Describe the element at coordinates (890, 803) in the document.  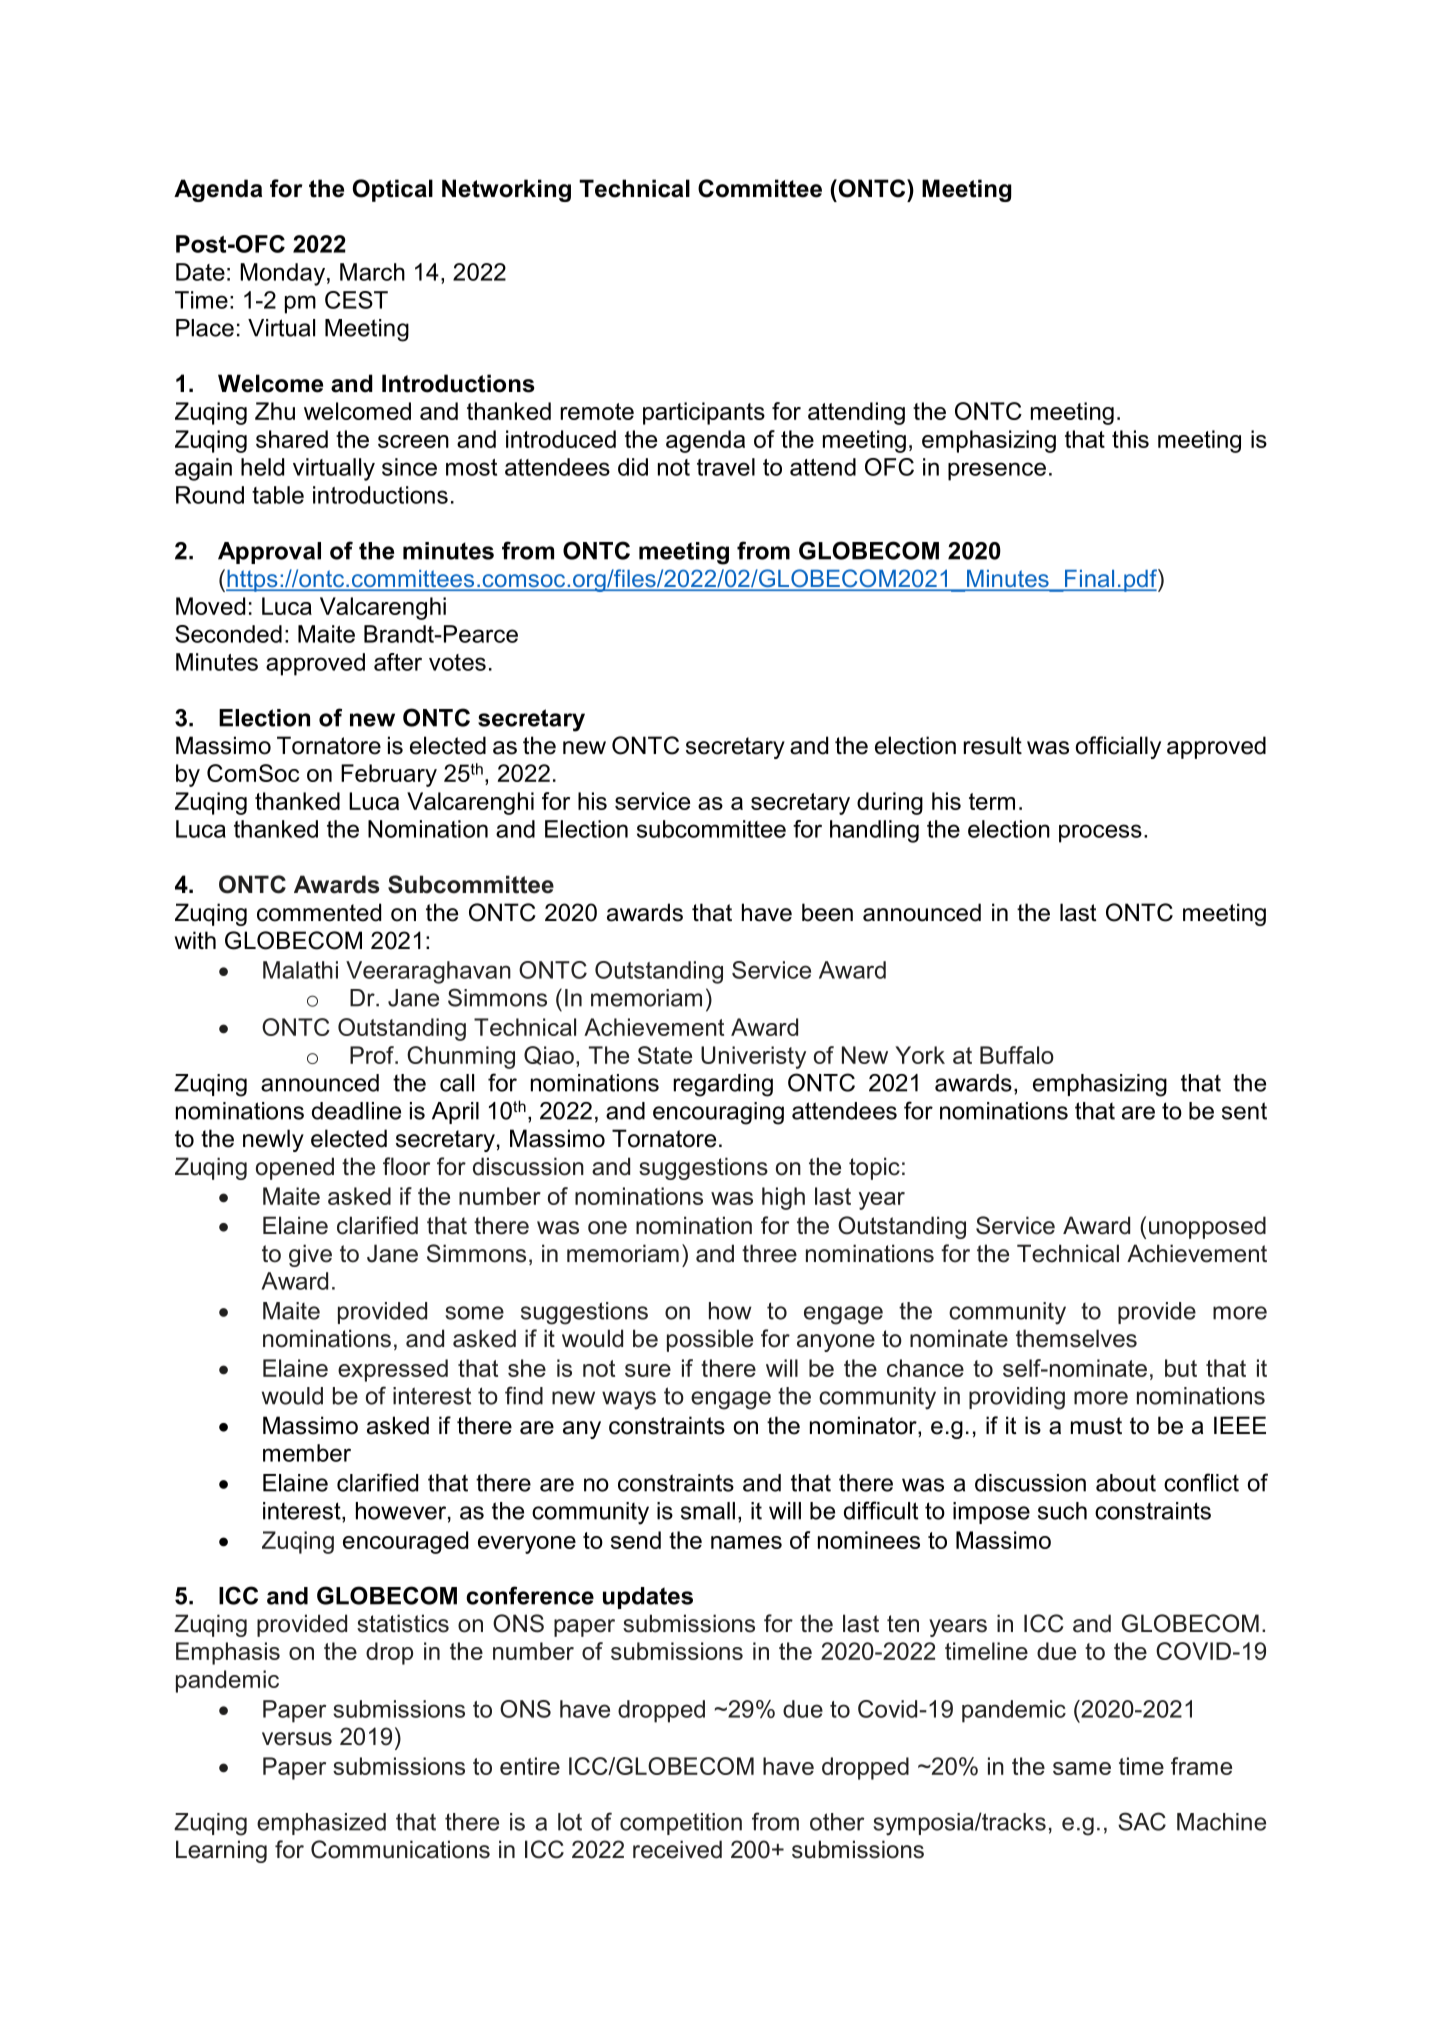
I see `during` at that location.
